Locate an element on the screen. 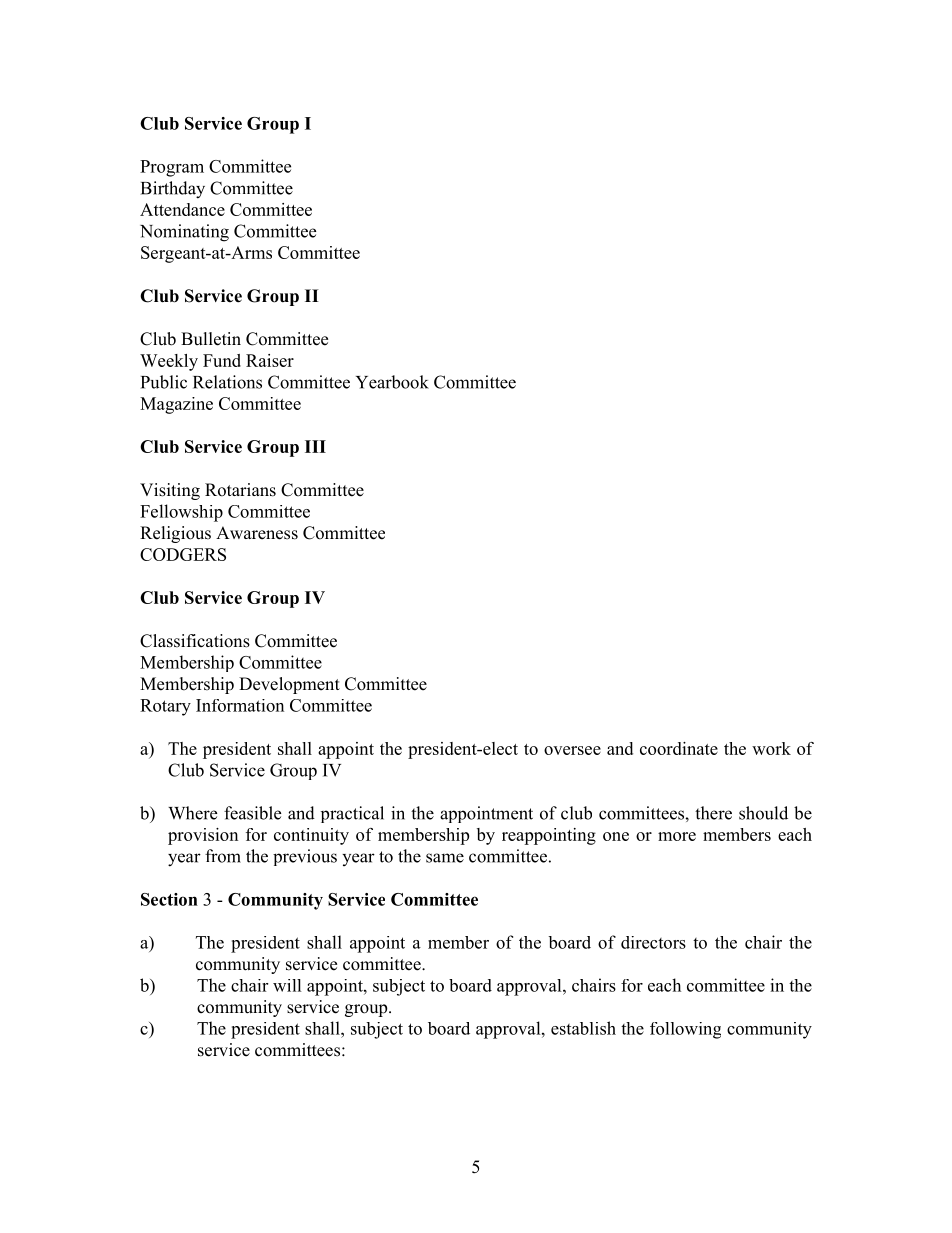 This screenshot has width=952, height=1233. Raiser is located at coordinates (270, 360).
